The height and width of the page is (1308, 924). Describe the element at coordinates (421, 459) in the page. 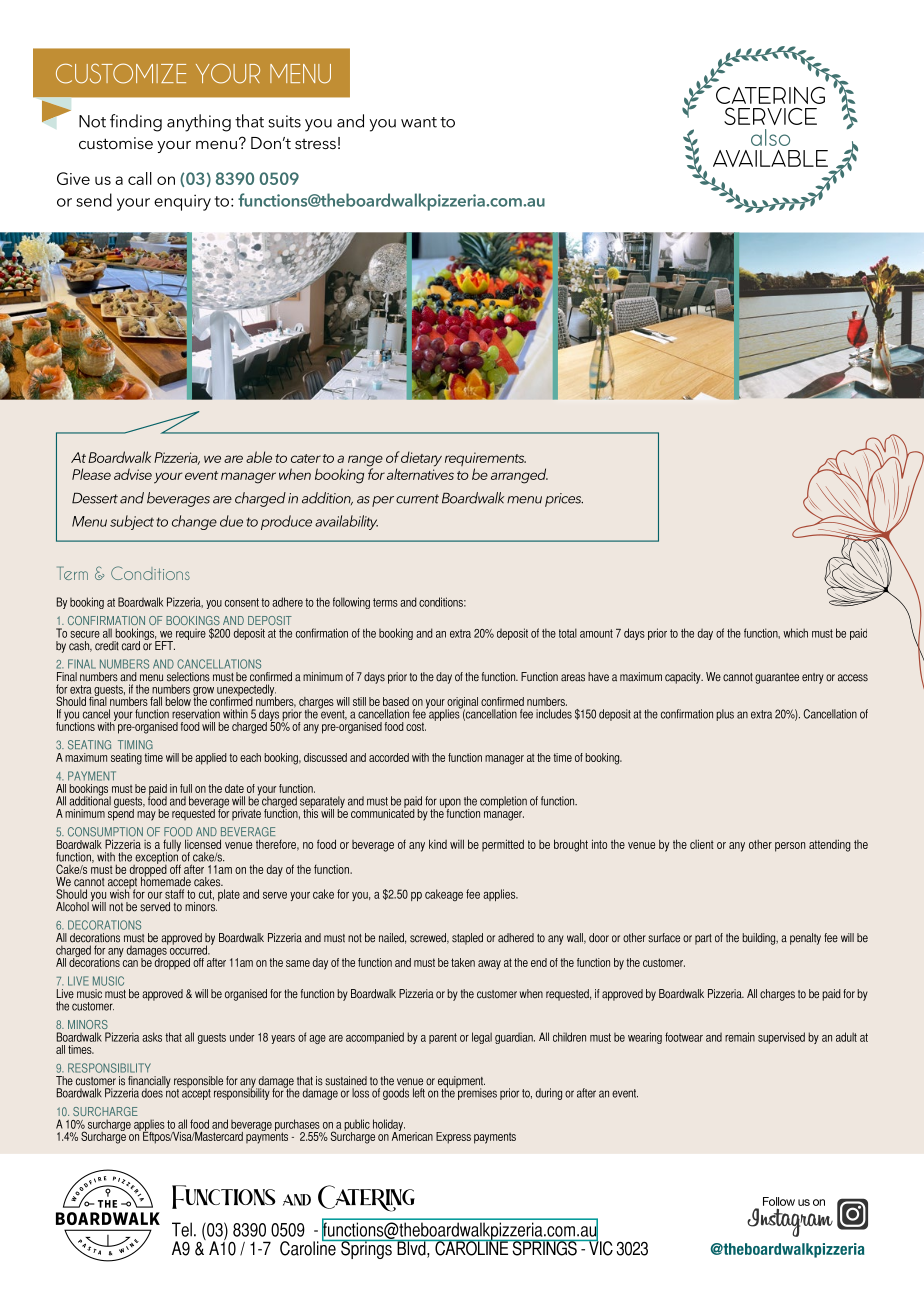

I see `dietary` at that location.
